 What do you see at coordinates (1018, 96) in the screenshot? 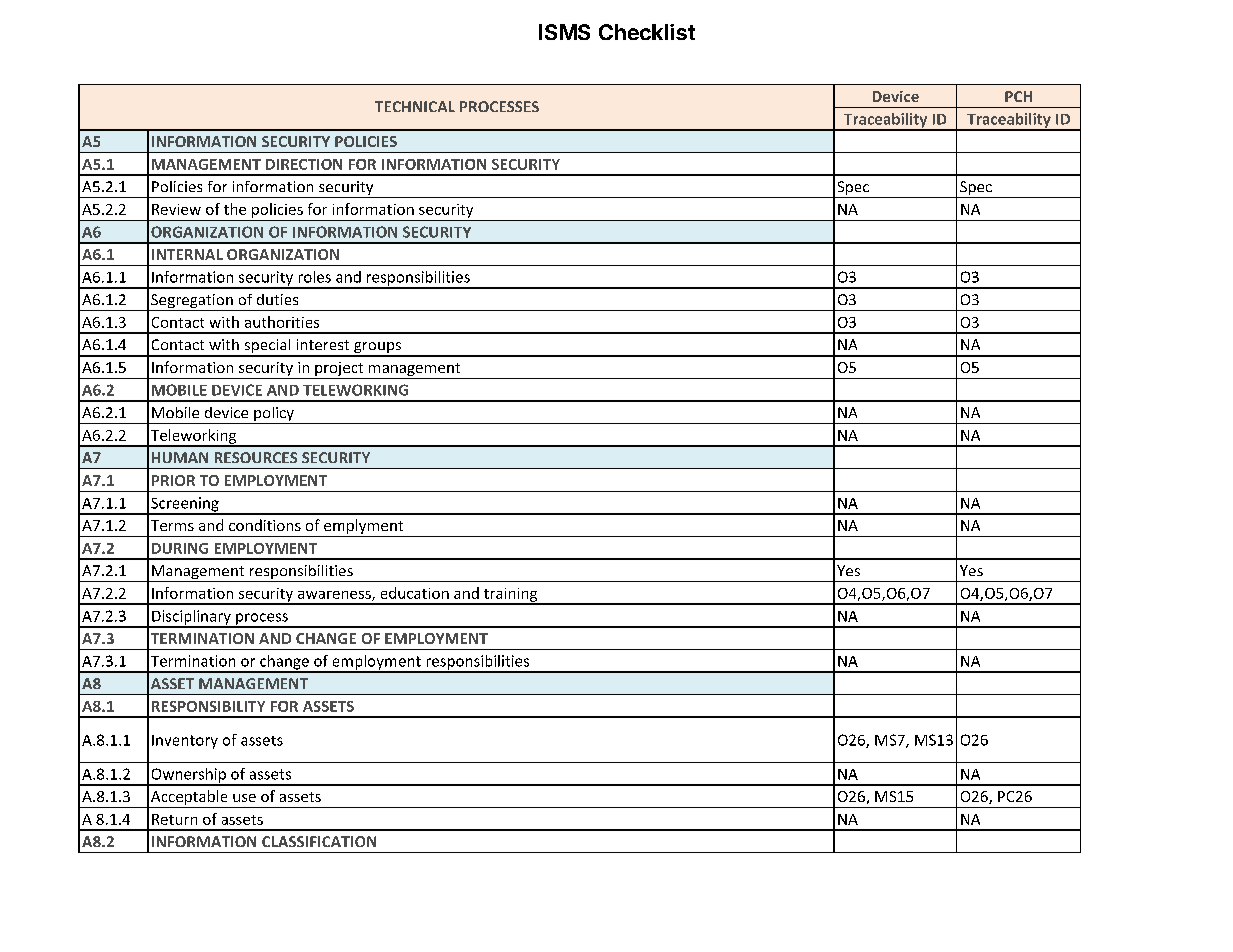
I see `PCH` at bounding box center [1018, 96].
